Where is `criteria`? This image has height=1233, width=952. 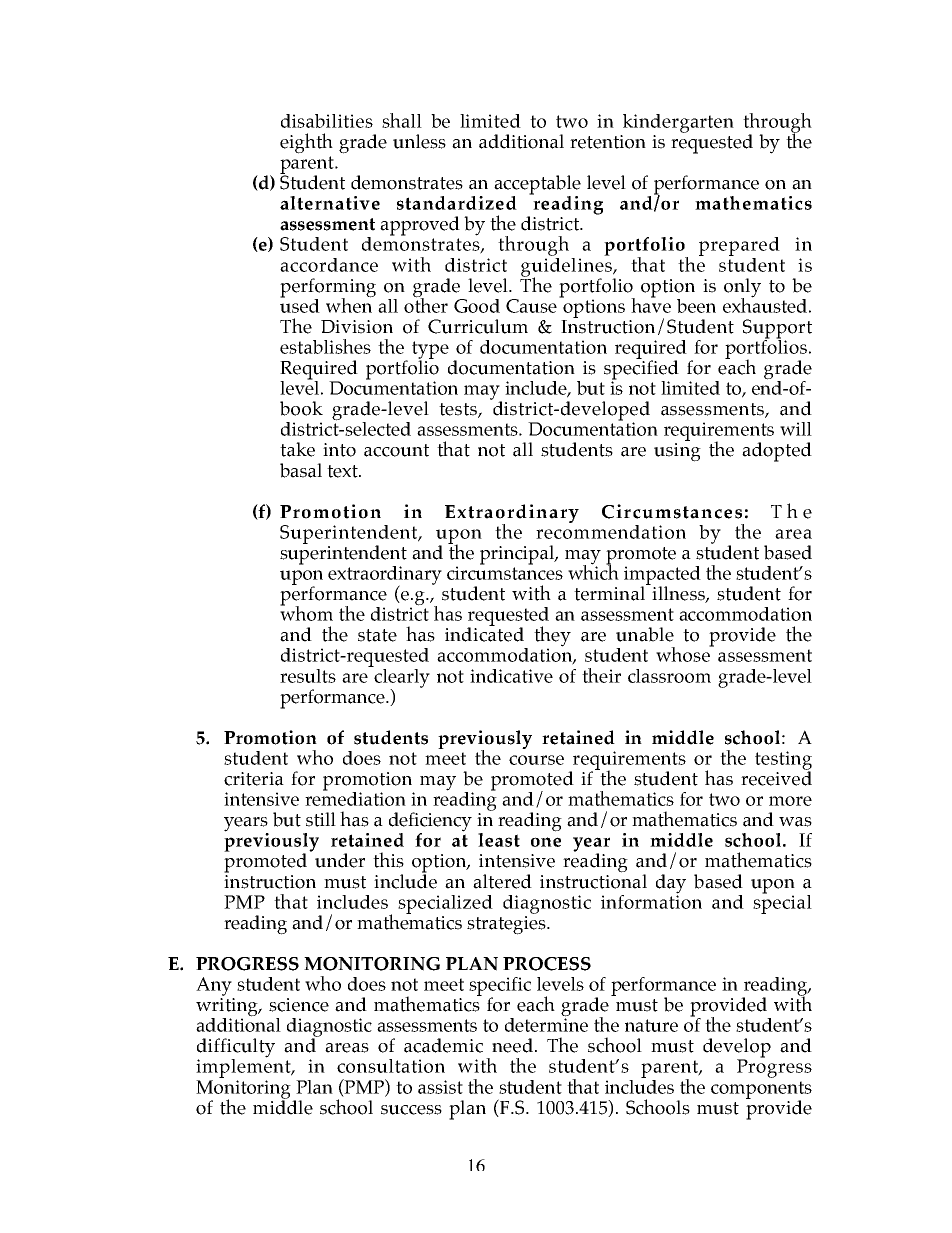
criteria is located at coordinates (254, 779).
